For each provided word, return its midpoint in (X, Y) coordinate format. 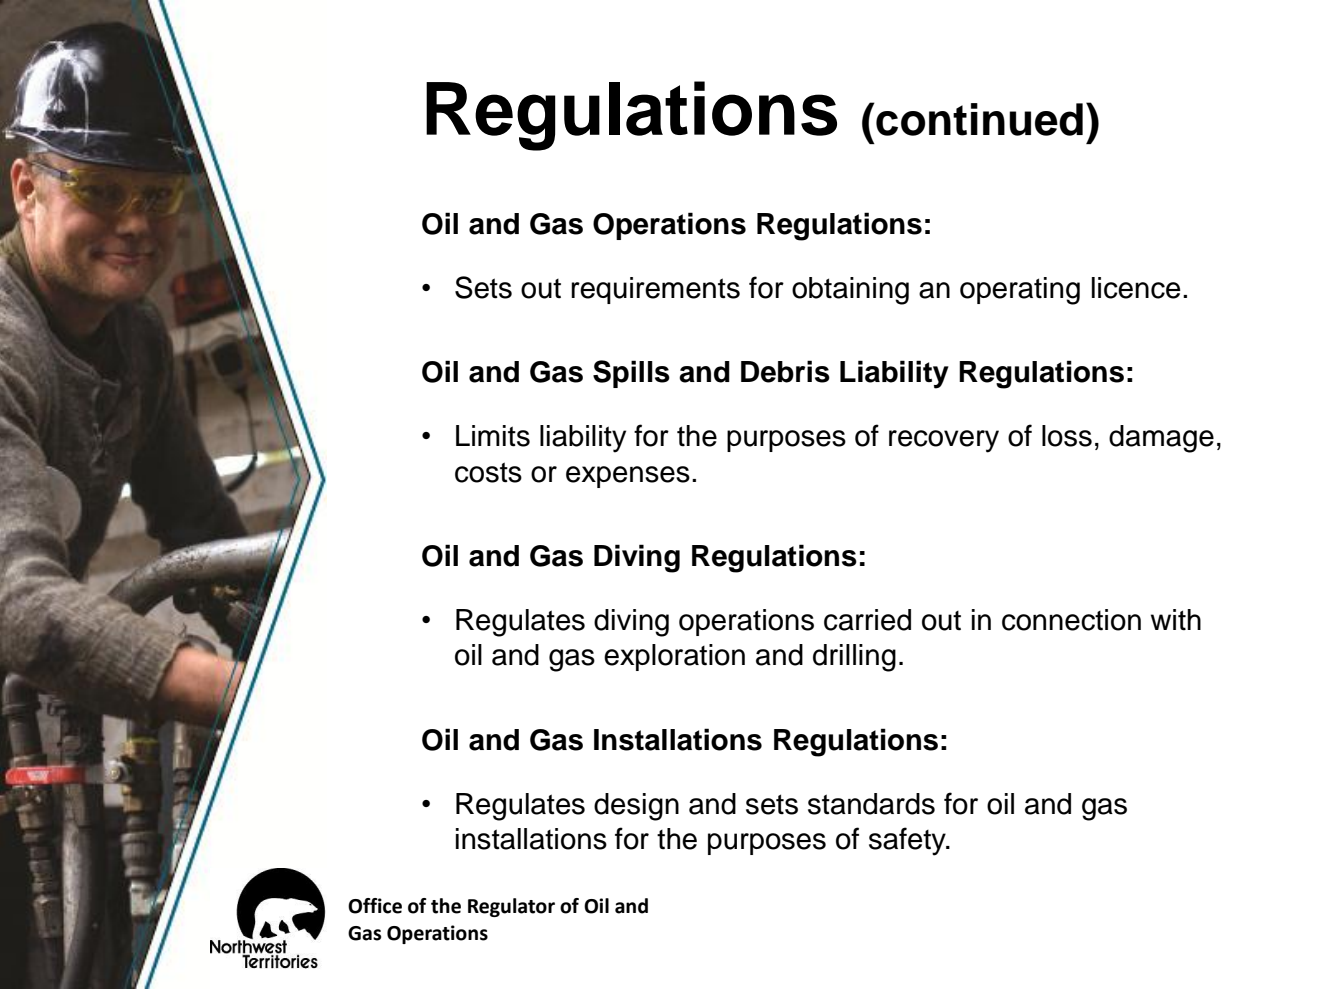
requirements (655, 290)
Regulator (511, 907)
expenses (628, 477)
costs (488, 472)
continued (978, 119)
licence (1136, 288)
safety (908, 841)
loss (1067, 436)
